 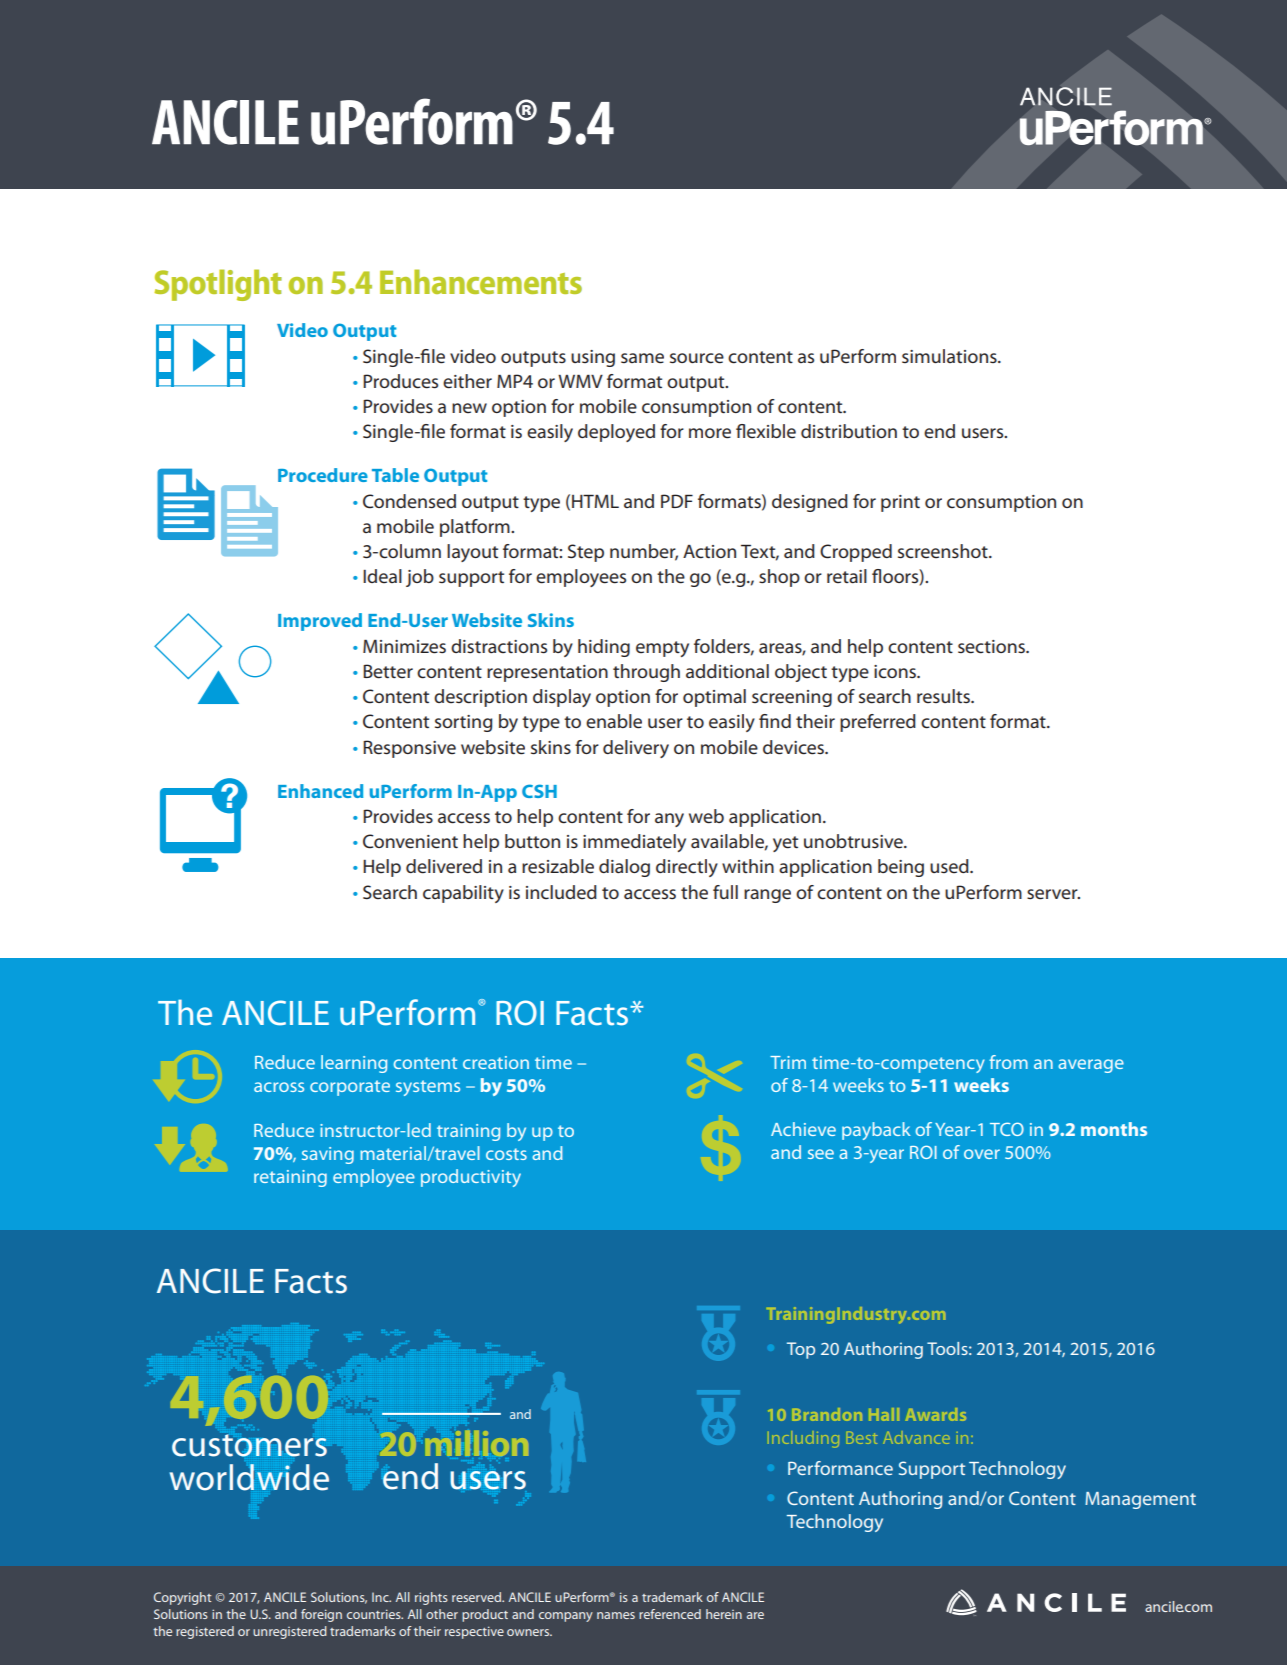 What do you see at coordinates (218, 285) in the page?
I see `Spotlight` at bounding box center [218, 285].
